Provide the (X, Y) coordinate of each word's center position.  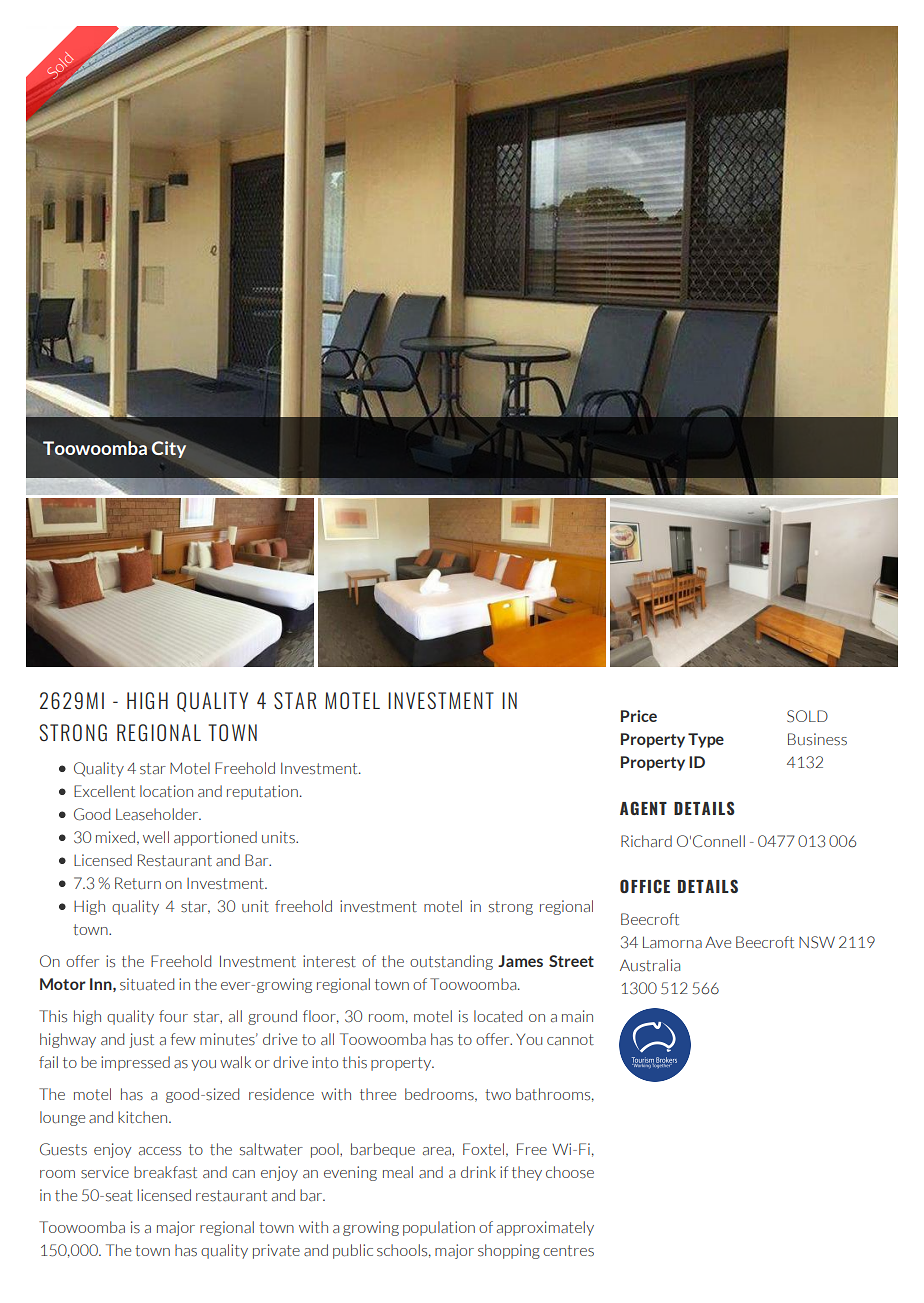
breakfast (165, 1172)
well (156, 837)
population (439, 1228)
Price (639, 716)
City (169, 449)
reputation (262, 792)
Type (706, 740)
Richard (646, 841)
